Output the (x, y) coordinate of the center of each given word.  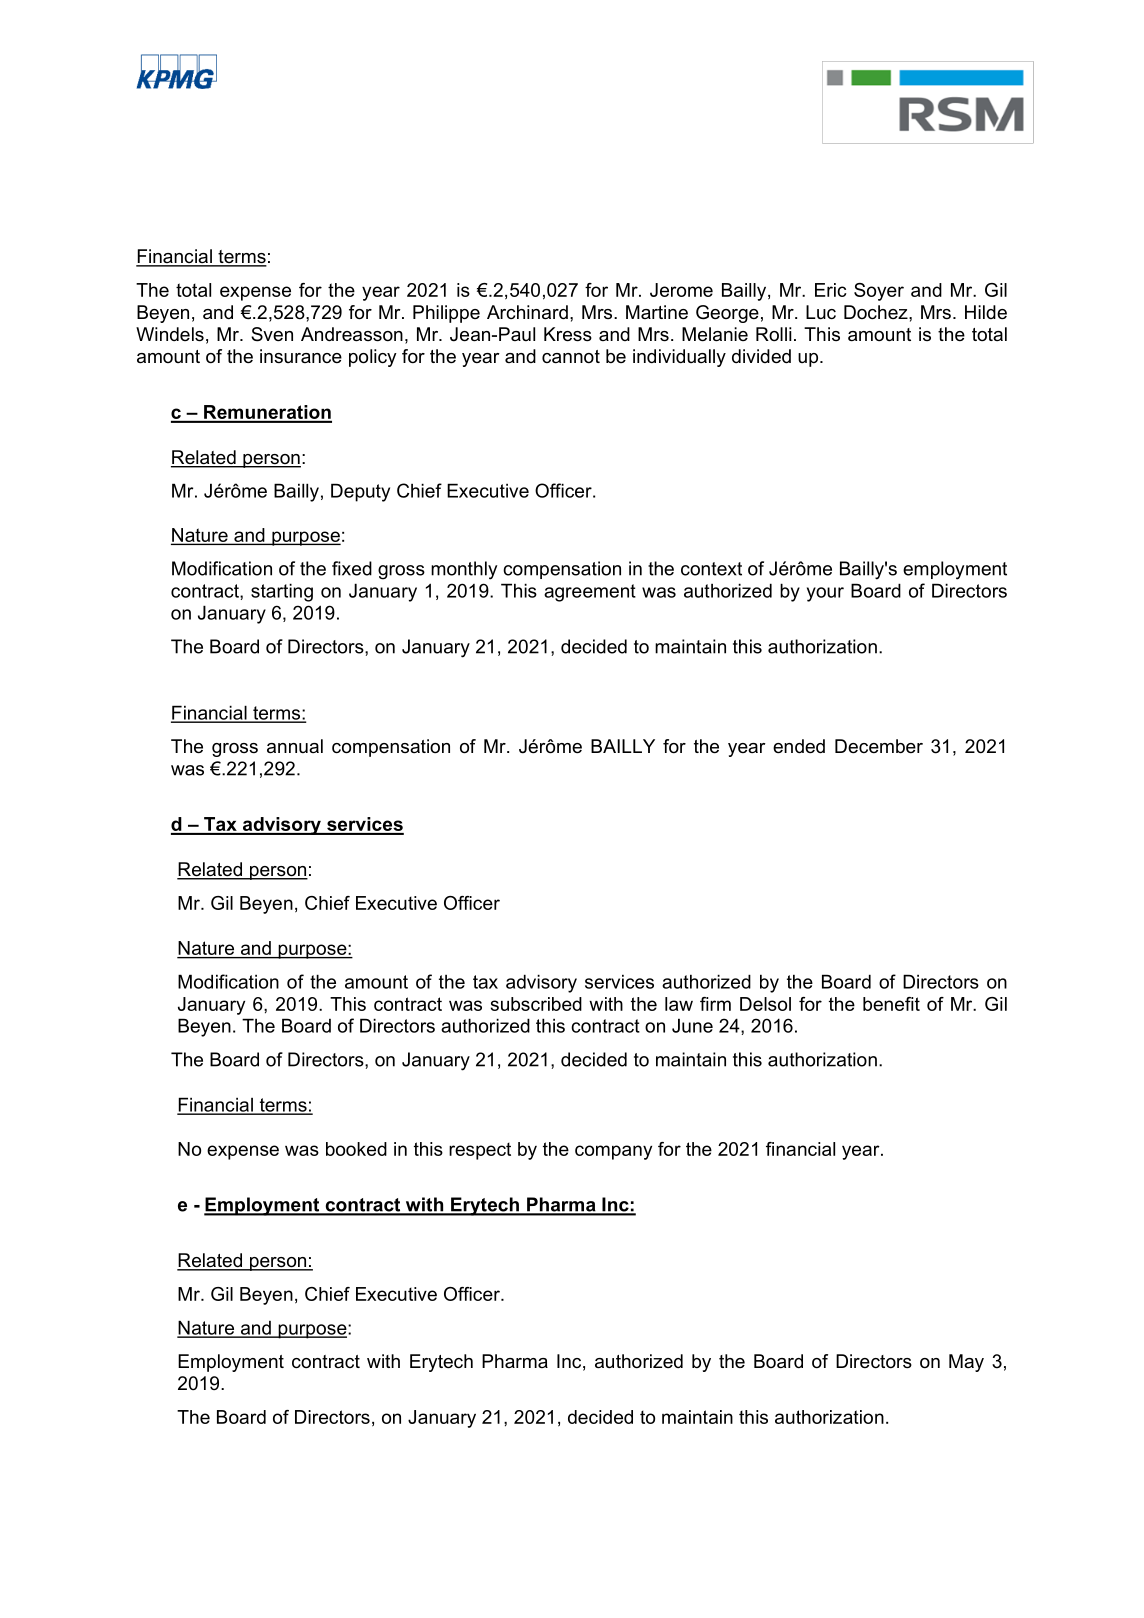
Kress (568, 334)
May (966, 1363)
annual (295, 746)
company (613, 1152)
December (879, 746)
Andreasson (352, 334)
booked (356, 1149)
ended (799, 746)
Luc (821, 312)
